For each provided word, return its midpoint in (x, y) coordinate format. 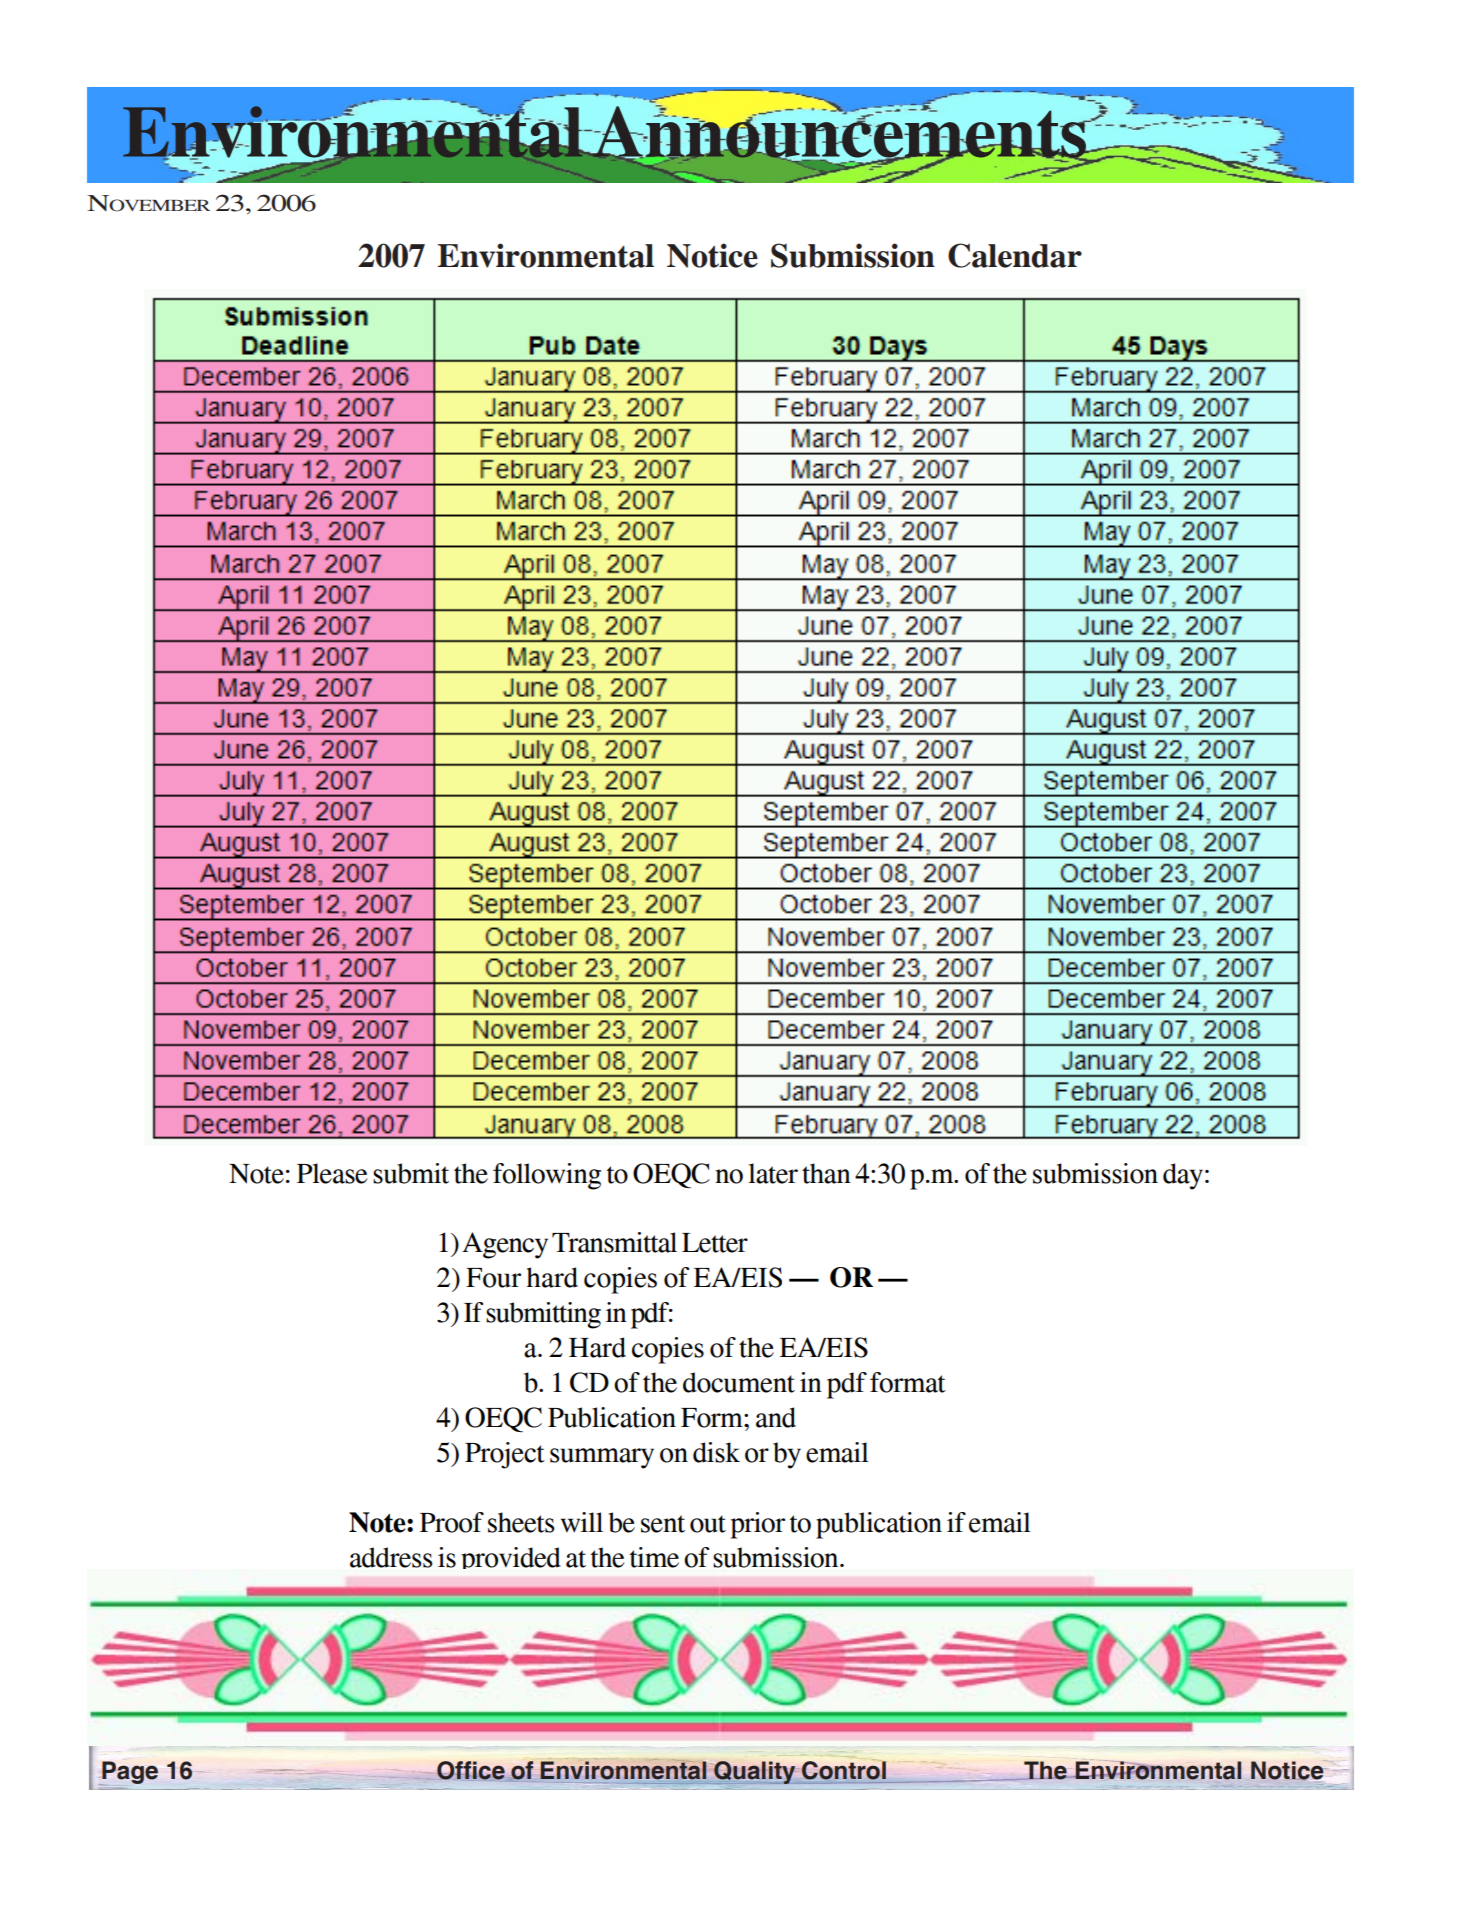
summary (602, 1458)
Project (505, 1455)
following (547, 1176)
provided (511, 1558)
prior (757, 1525)
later (773, 1173)
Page (129, 1773)
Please (332, 1173)
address (391, 1557)
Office (472, 1771)
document (739, 1382)
